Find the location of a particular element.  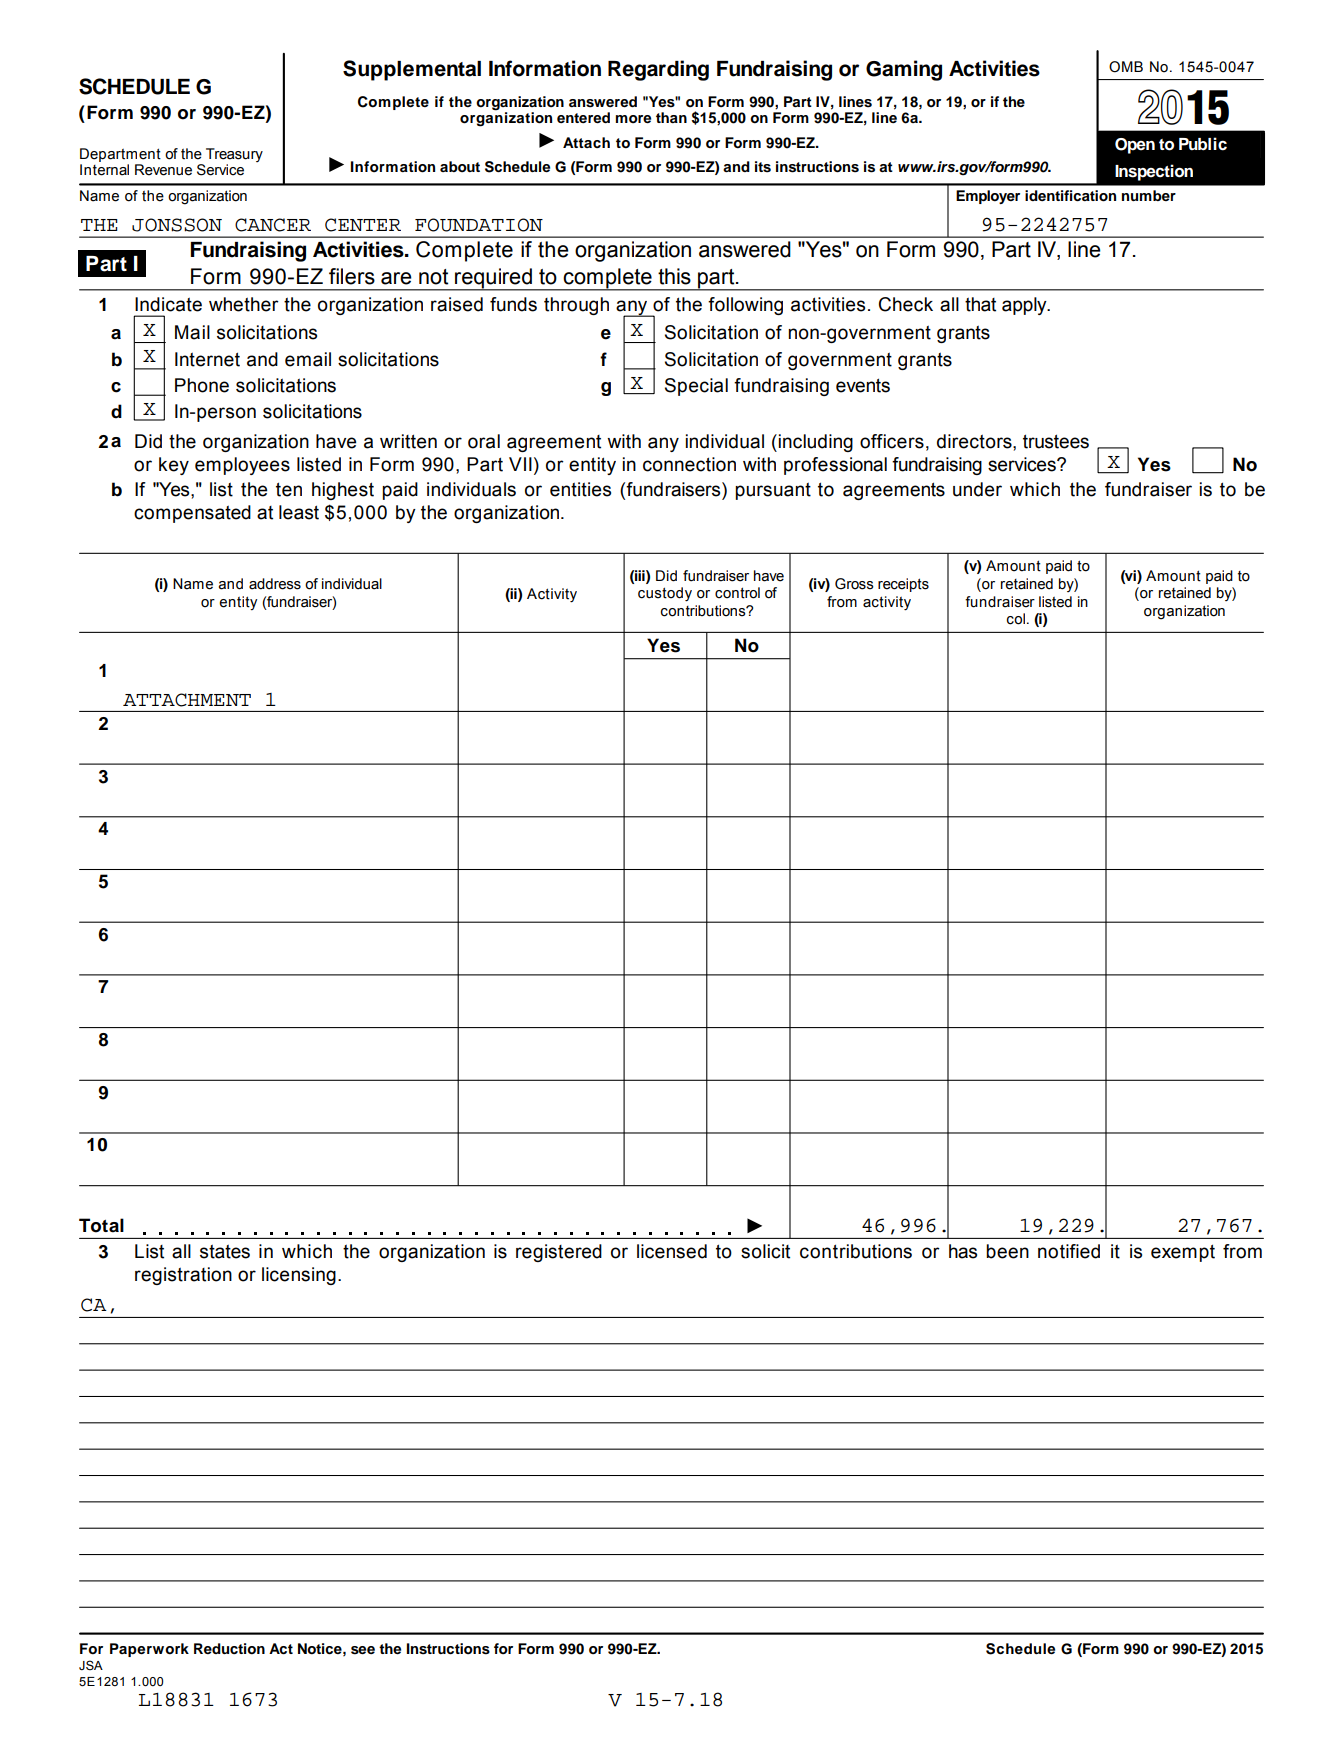

licensed is located at coordinates (672, 1251).
